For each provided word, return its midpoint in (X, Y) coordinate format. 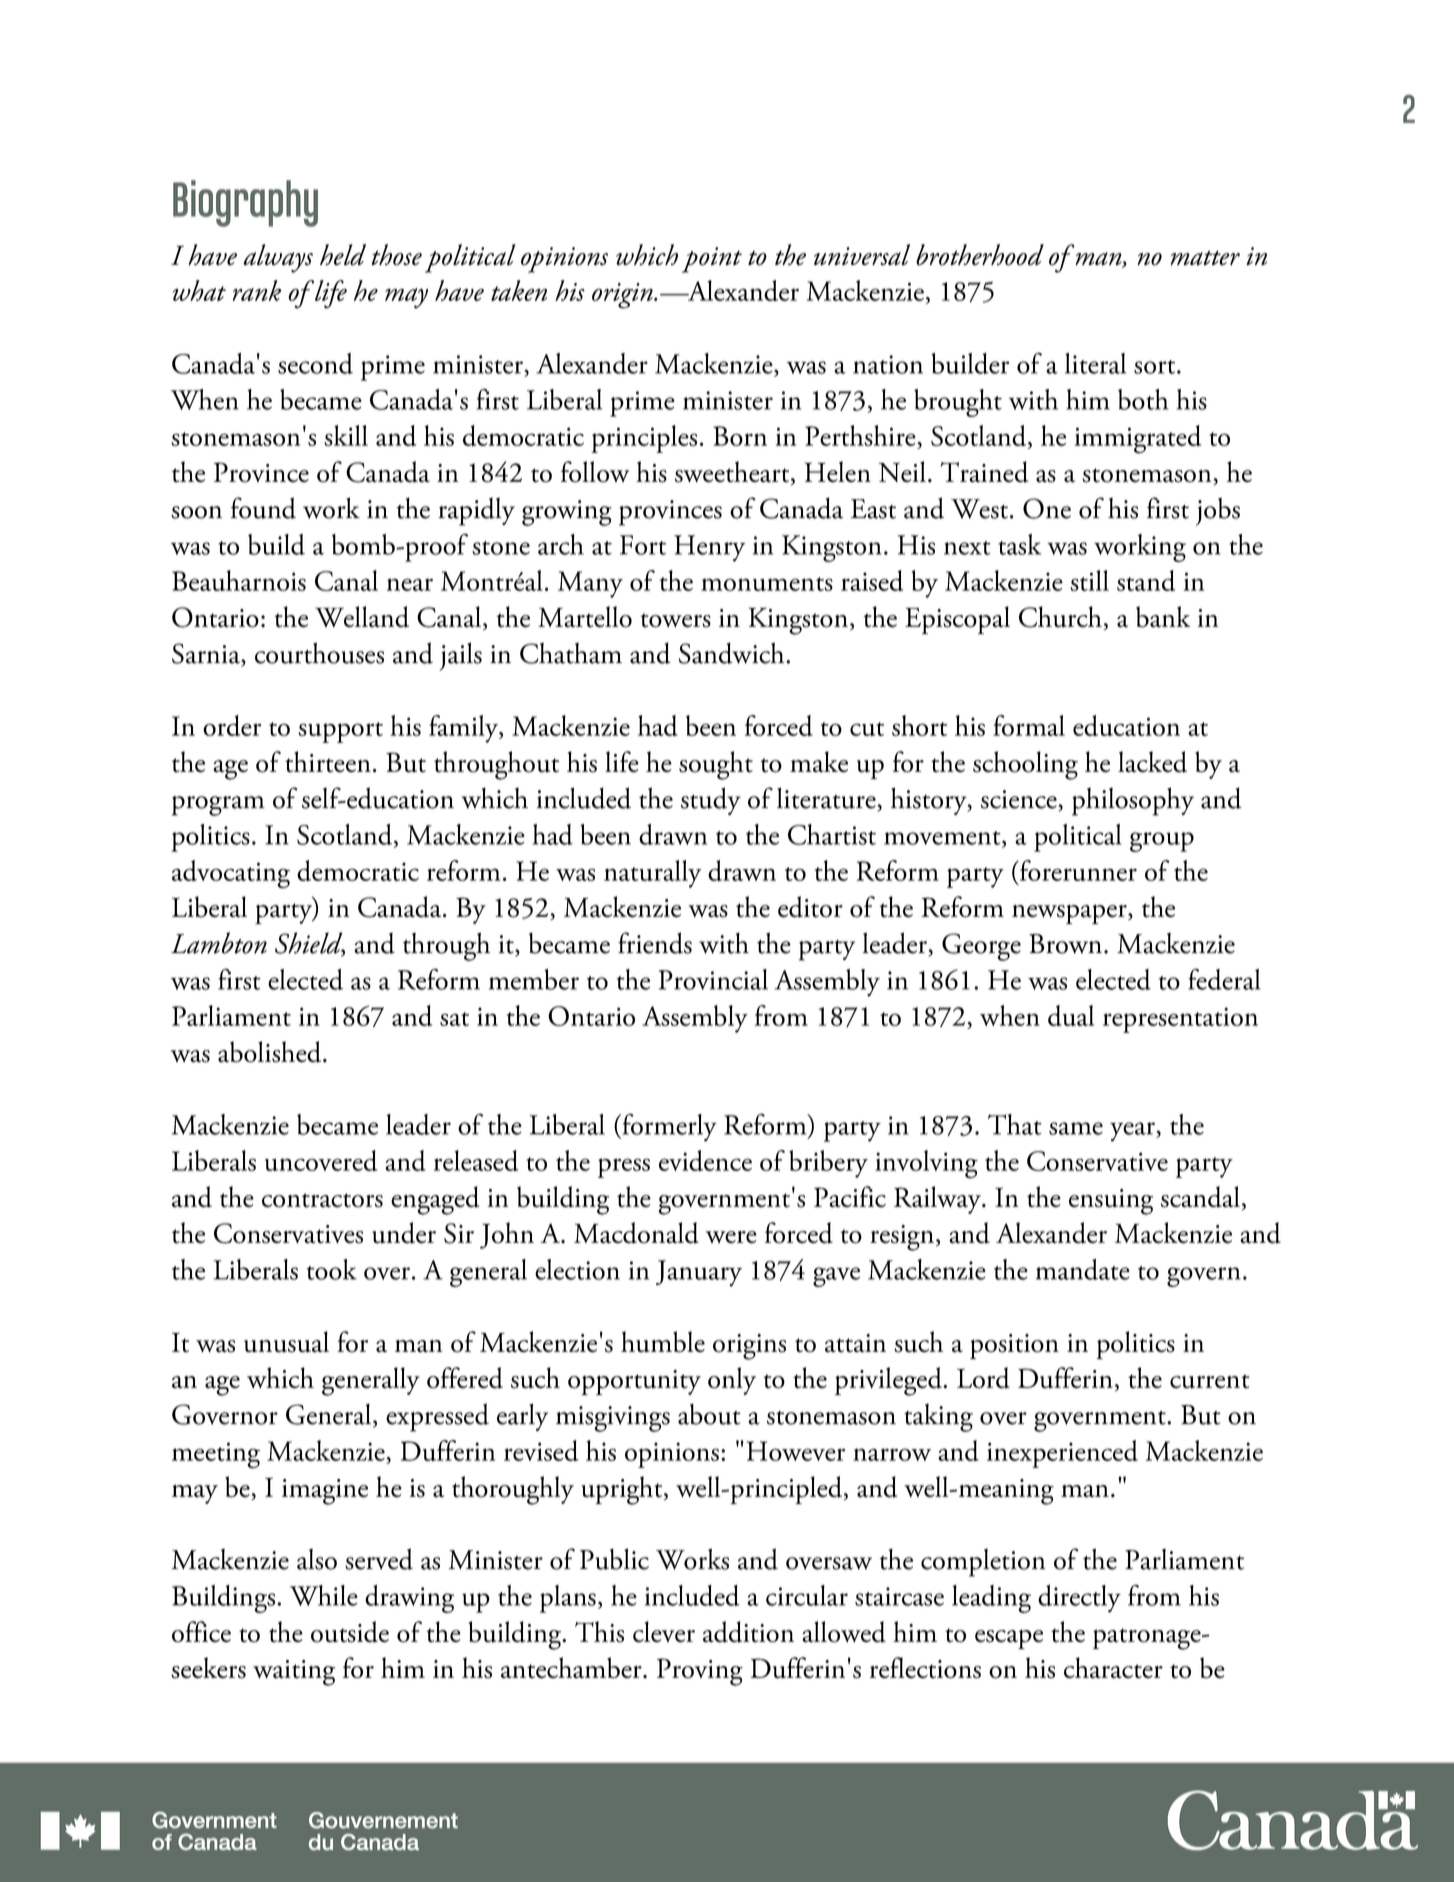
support (340, 732)
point (712, 260)
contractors (322, 1200)
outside (350, 1632)
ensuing (1111, 1202)
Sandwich (733, 653)
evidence (705, 1160)
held (343, 255)
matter (1205, 258)
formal (1029, 725)
